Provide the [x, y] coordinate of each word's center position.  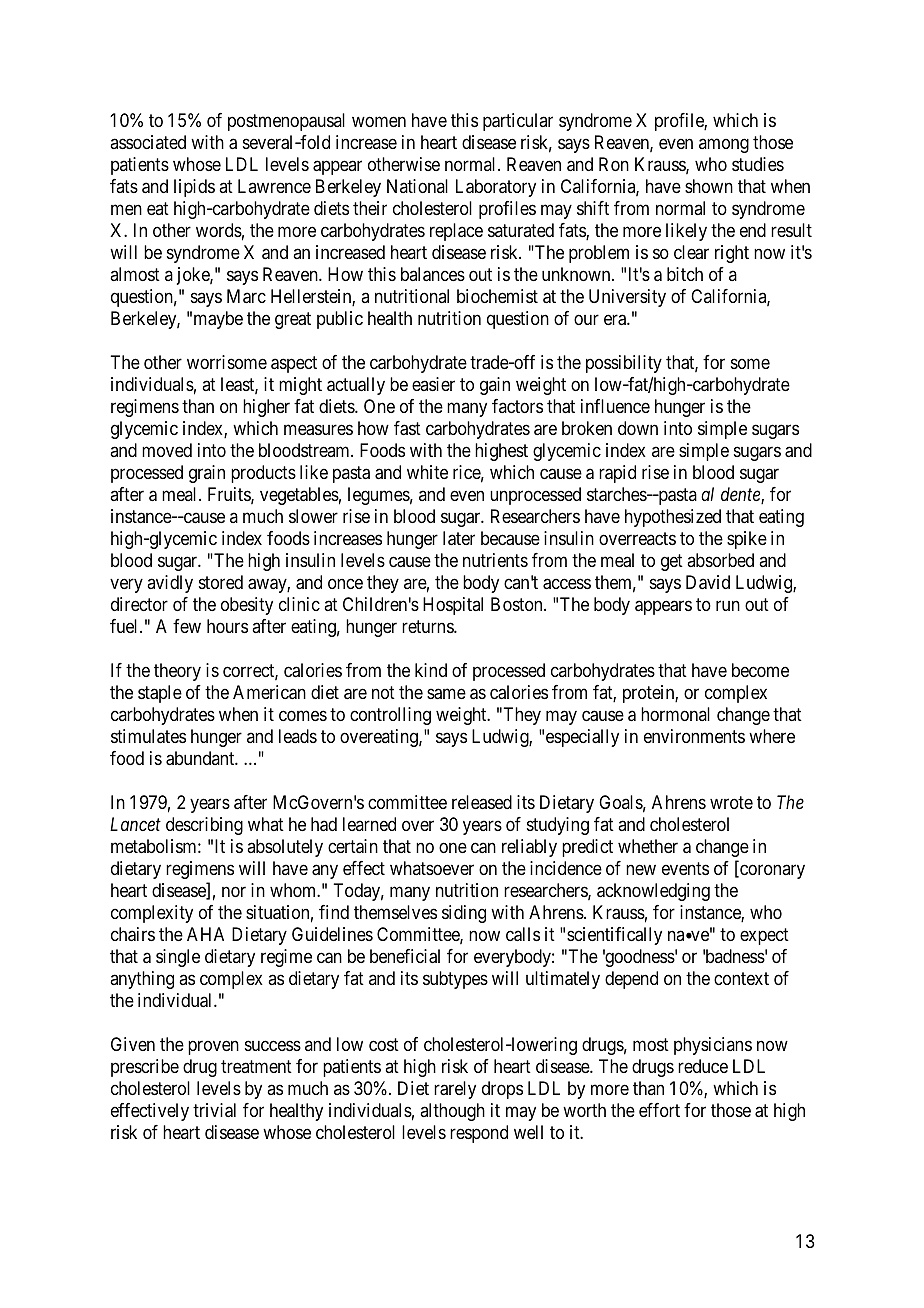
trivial [214, 1110]
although [452, 1112]
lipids [194, 188]
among [724, 145]
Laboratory [496, 188]
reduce [703, 1066]
